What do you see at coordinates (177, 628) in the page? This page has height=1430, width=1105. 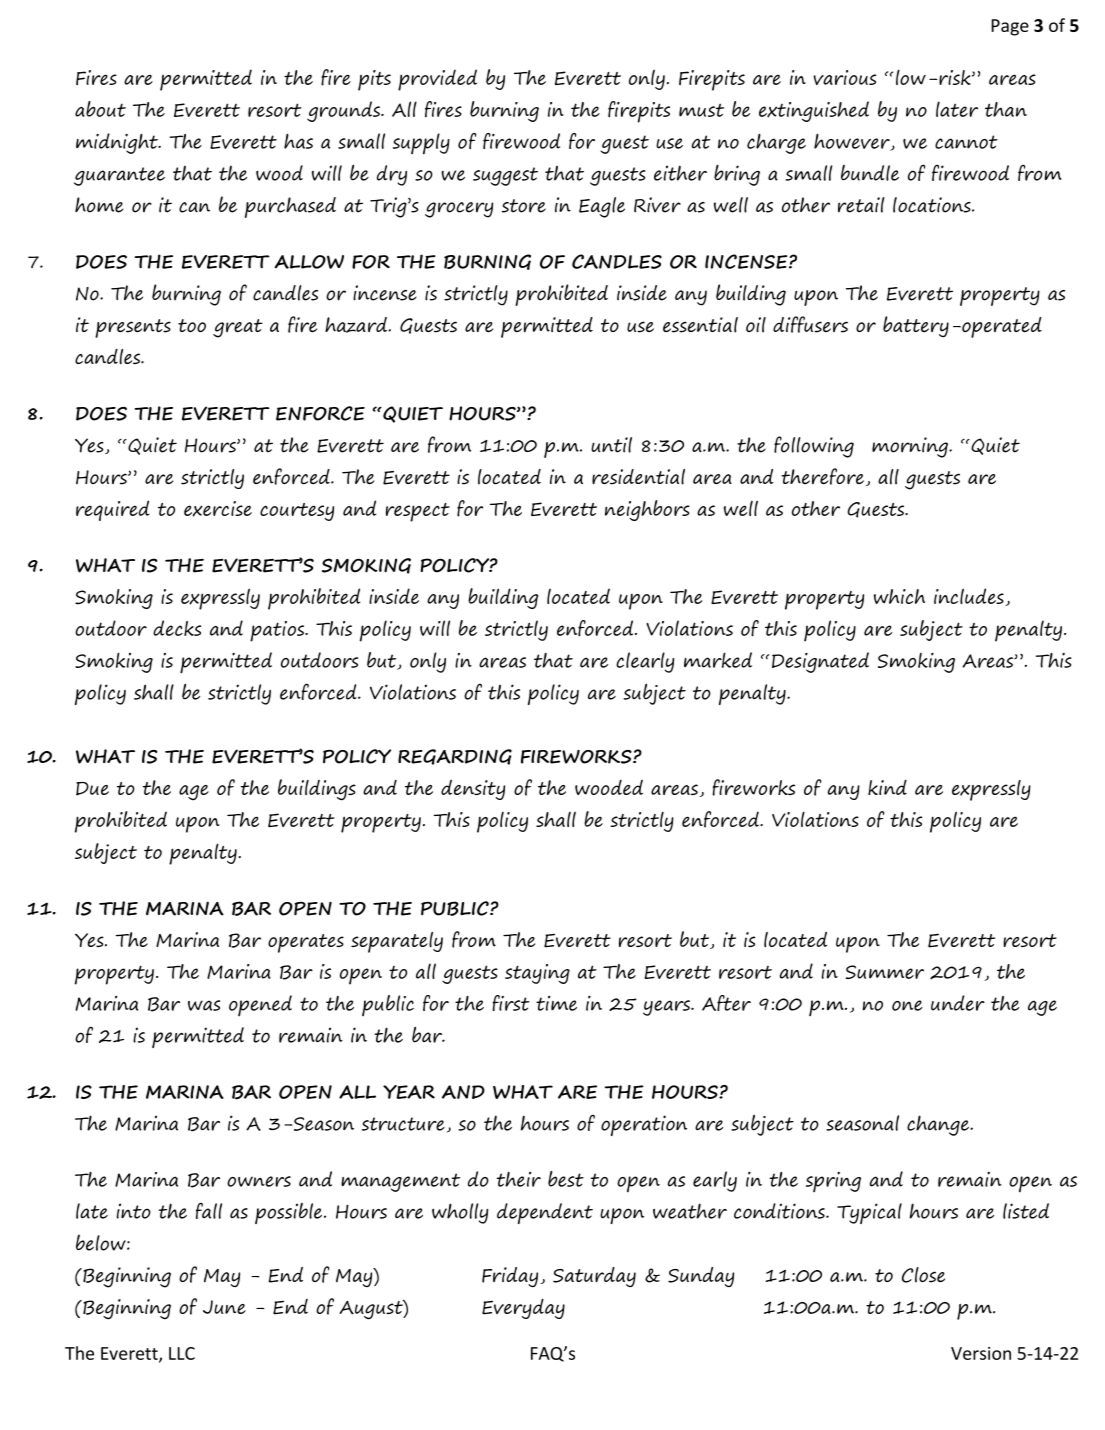 I see `decks` at bounding box center [177, 628].
